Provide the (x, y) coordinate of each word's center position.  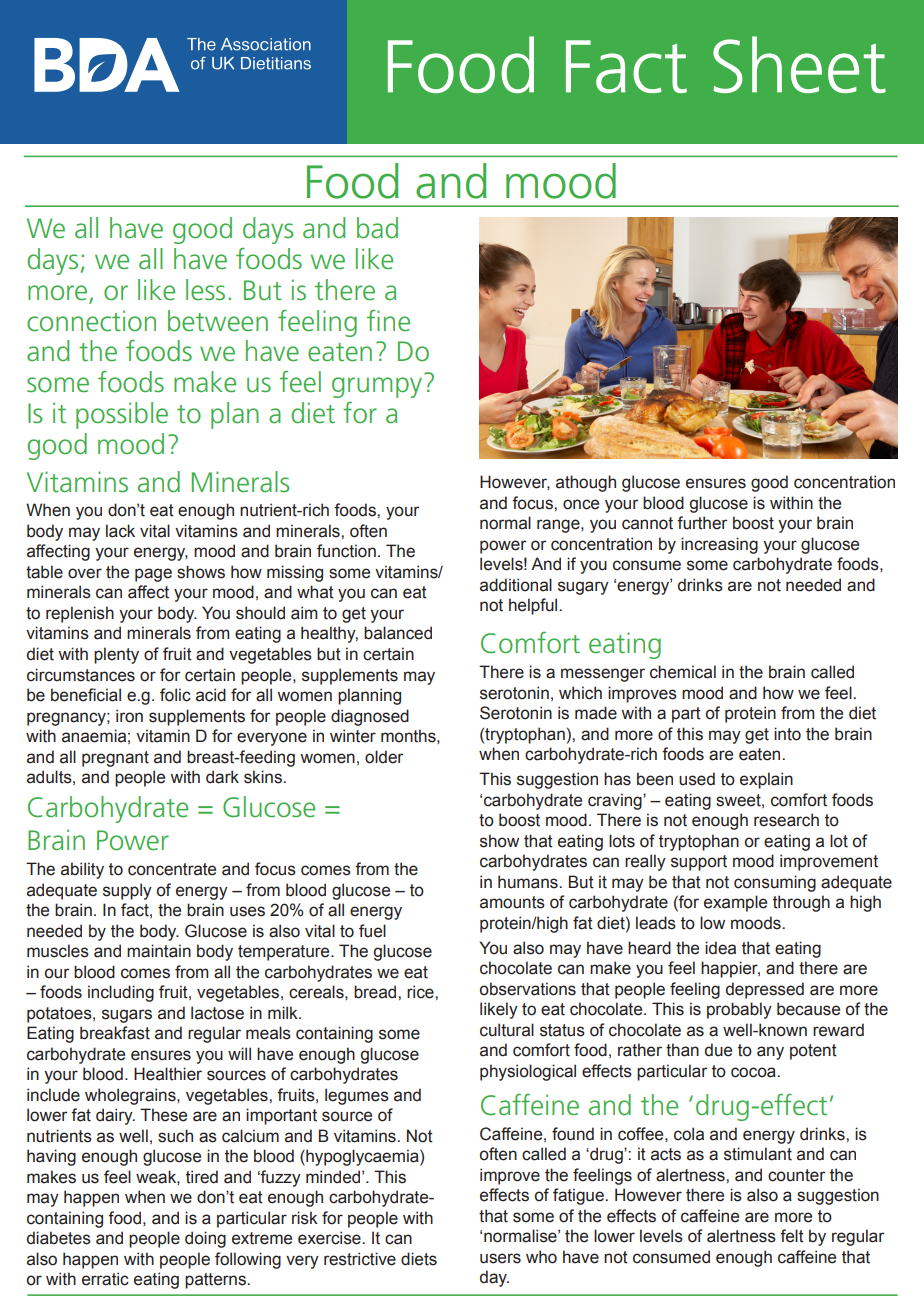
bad (377, 228)
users (500, 1258)
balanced (398, 633)
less (205, 290)
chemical (683, 672)
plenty (116, 655)
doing (205, 1239)
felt (792, 1236)
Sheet (799, 64)
